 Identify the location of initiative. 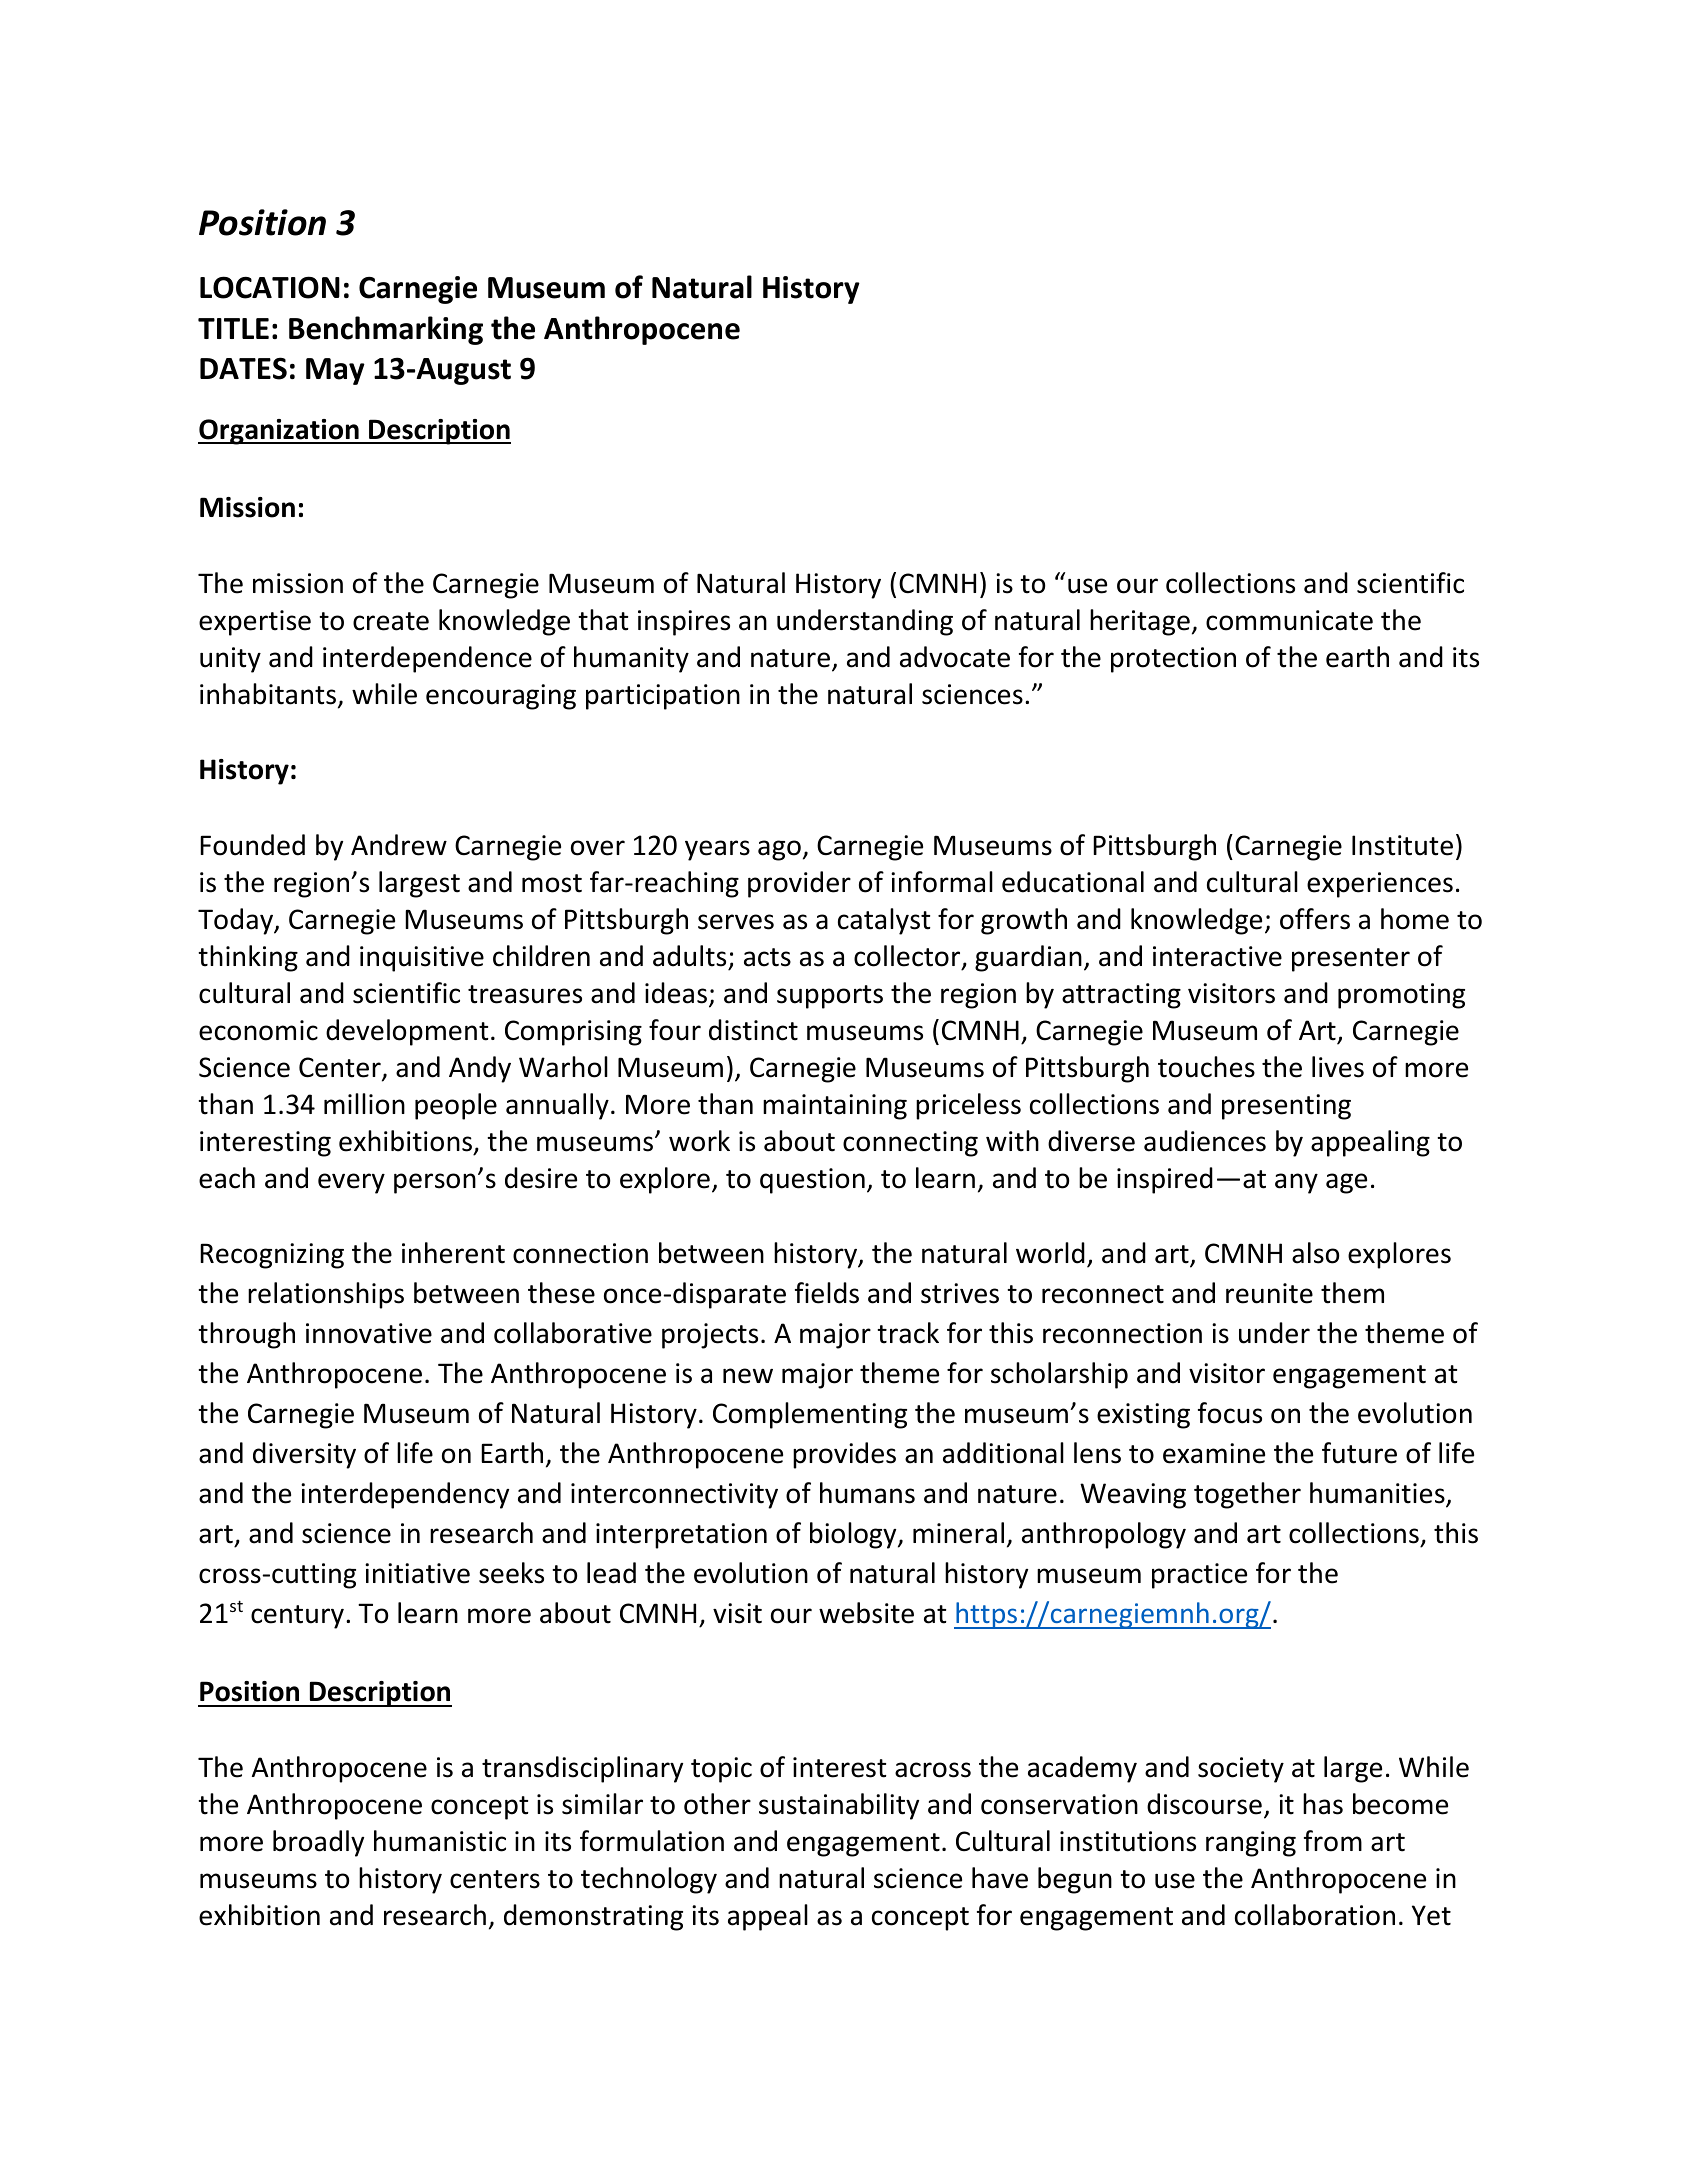
(417, 1573).
